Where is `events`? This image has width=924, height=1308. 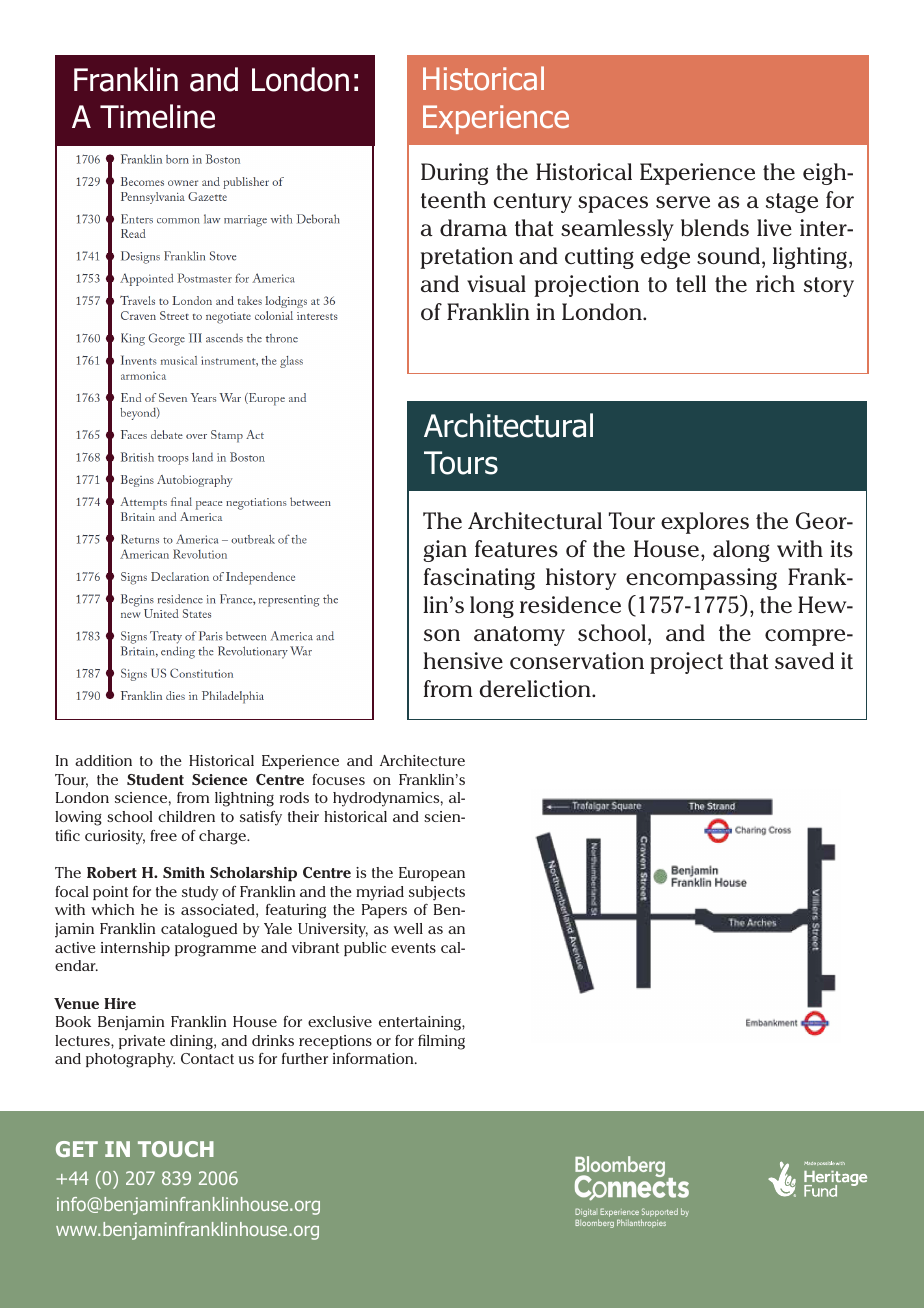
events is located at coordinates (413, 948).
